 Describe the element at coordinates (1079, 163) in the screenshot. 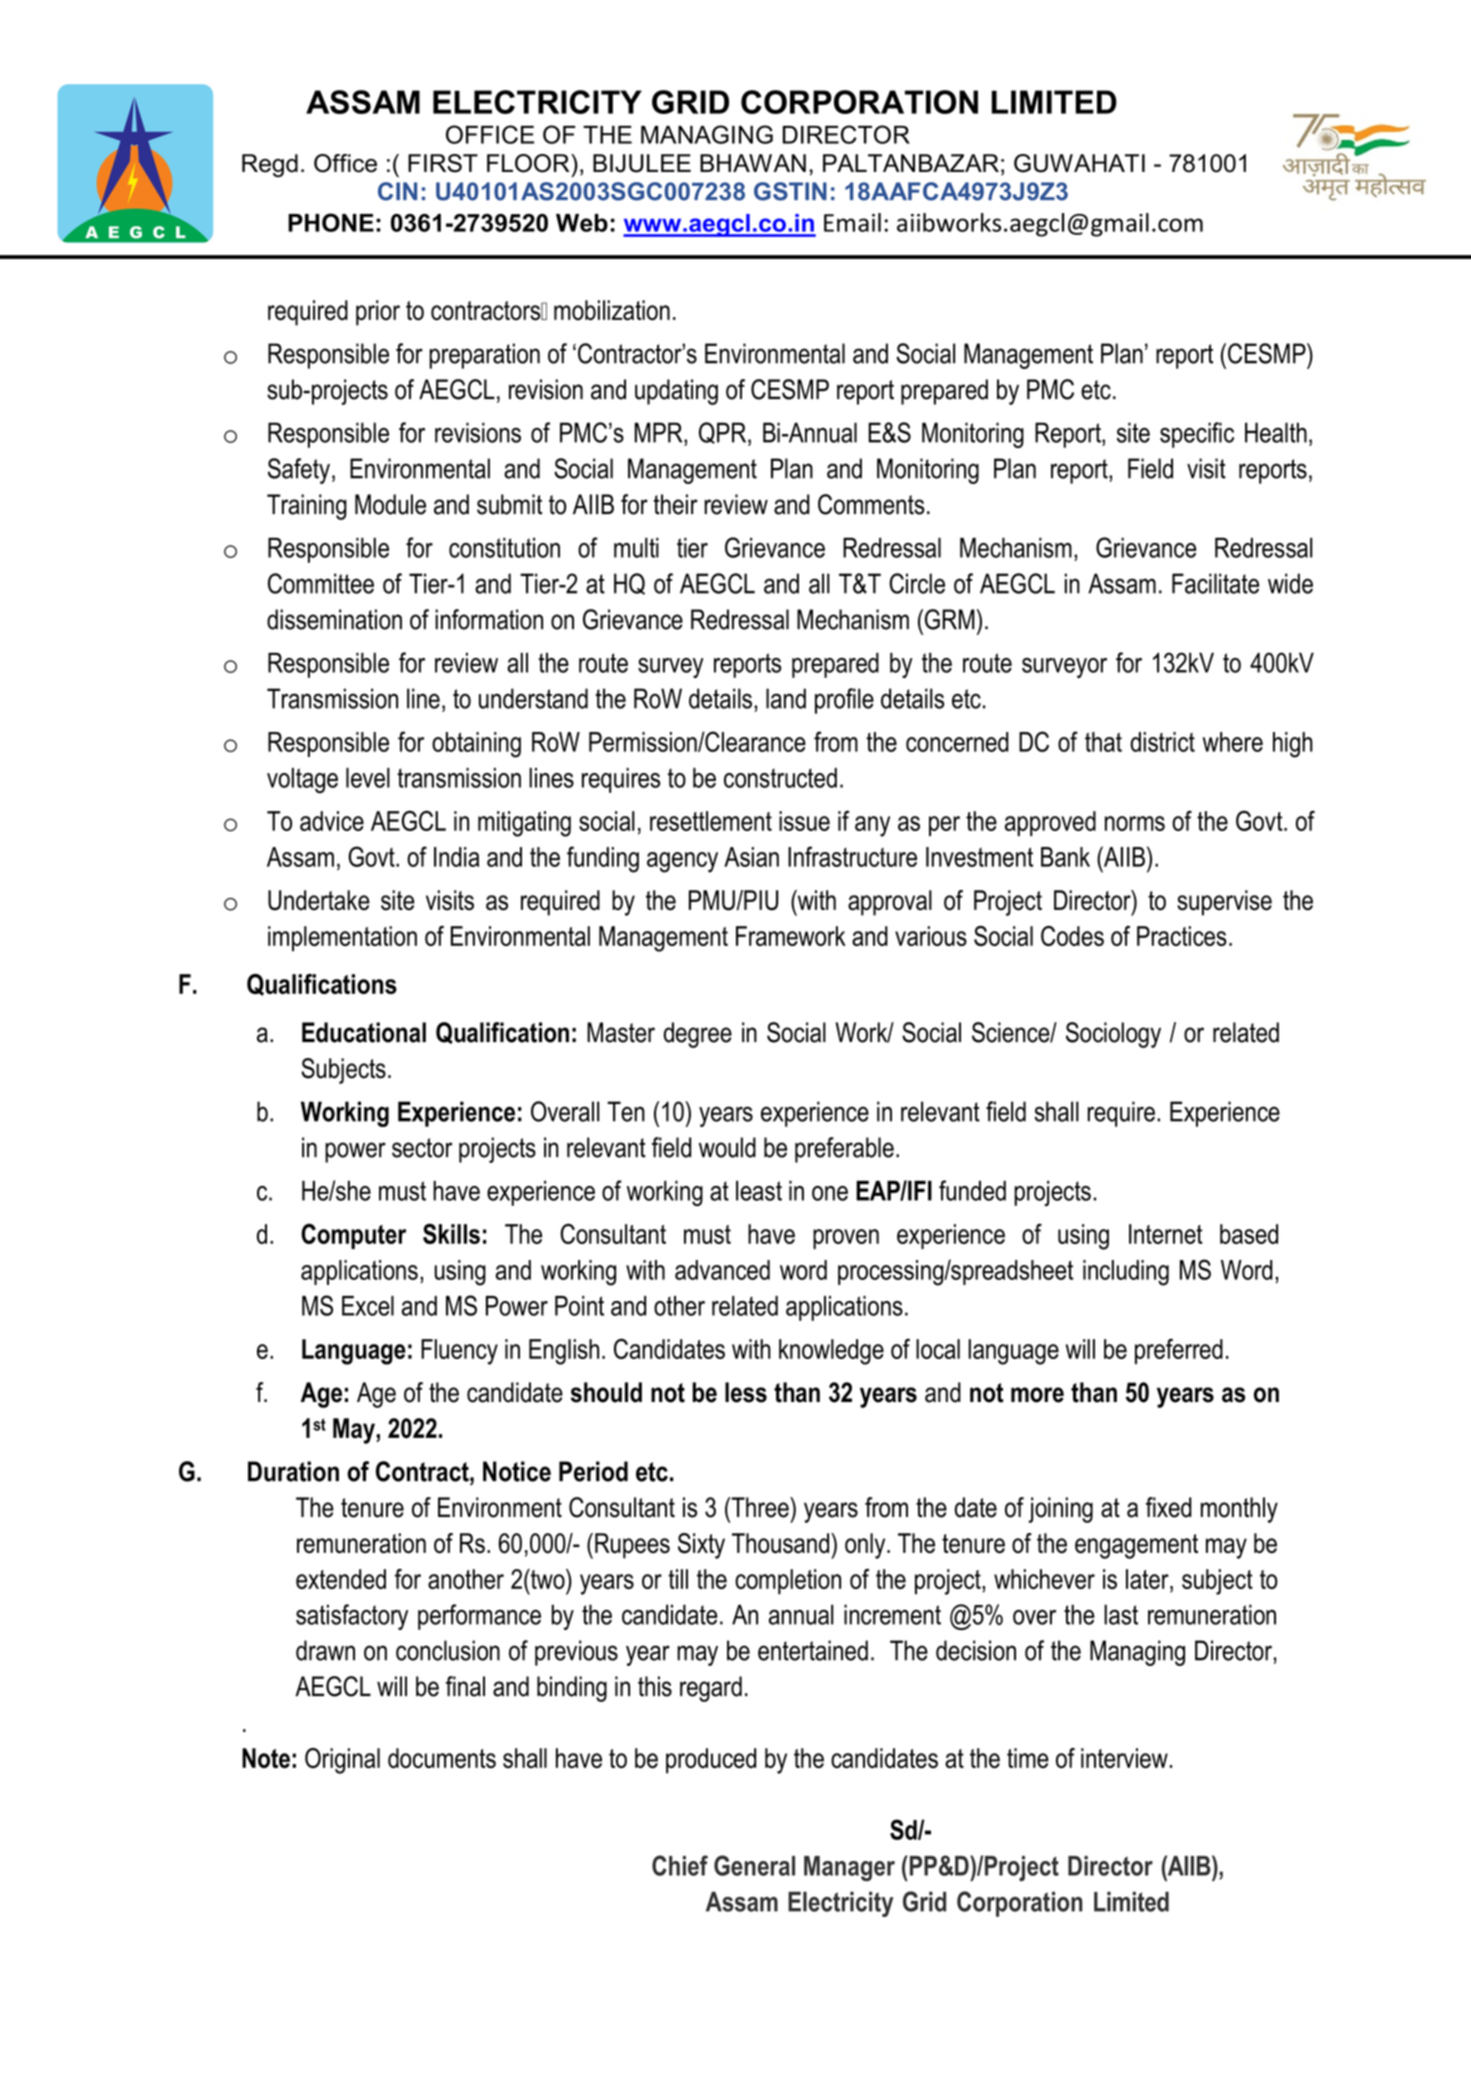

I see `GUWAHATI` at that location.
